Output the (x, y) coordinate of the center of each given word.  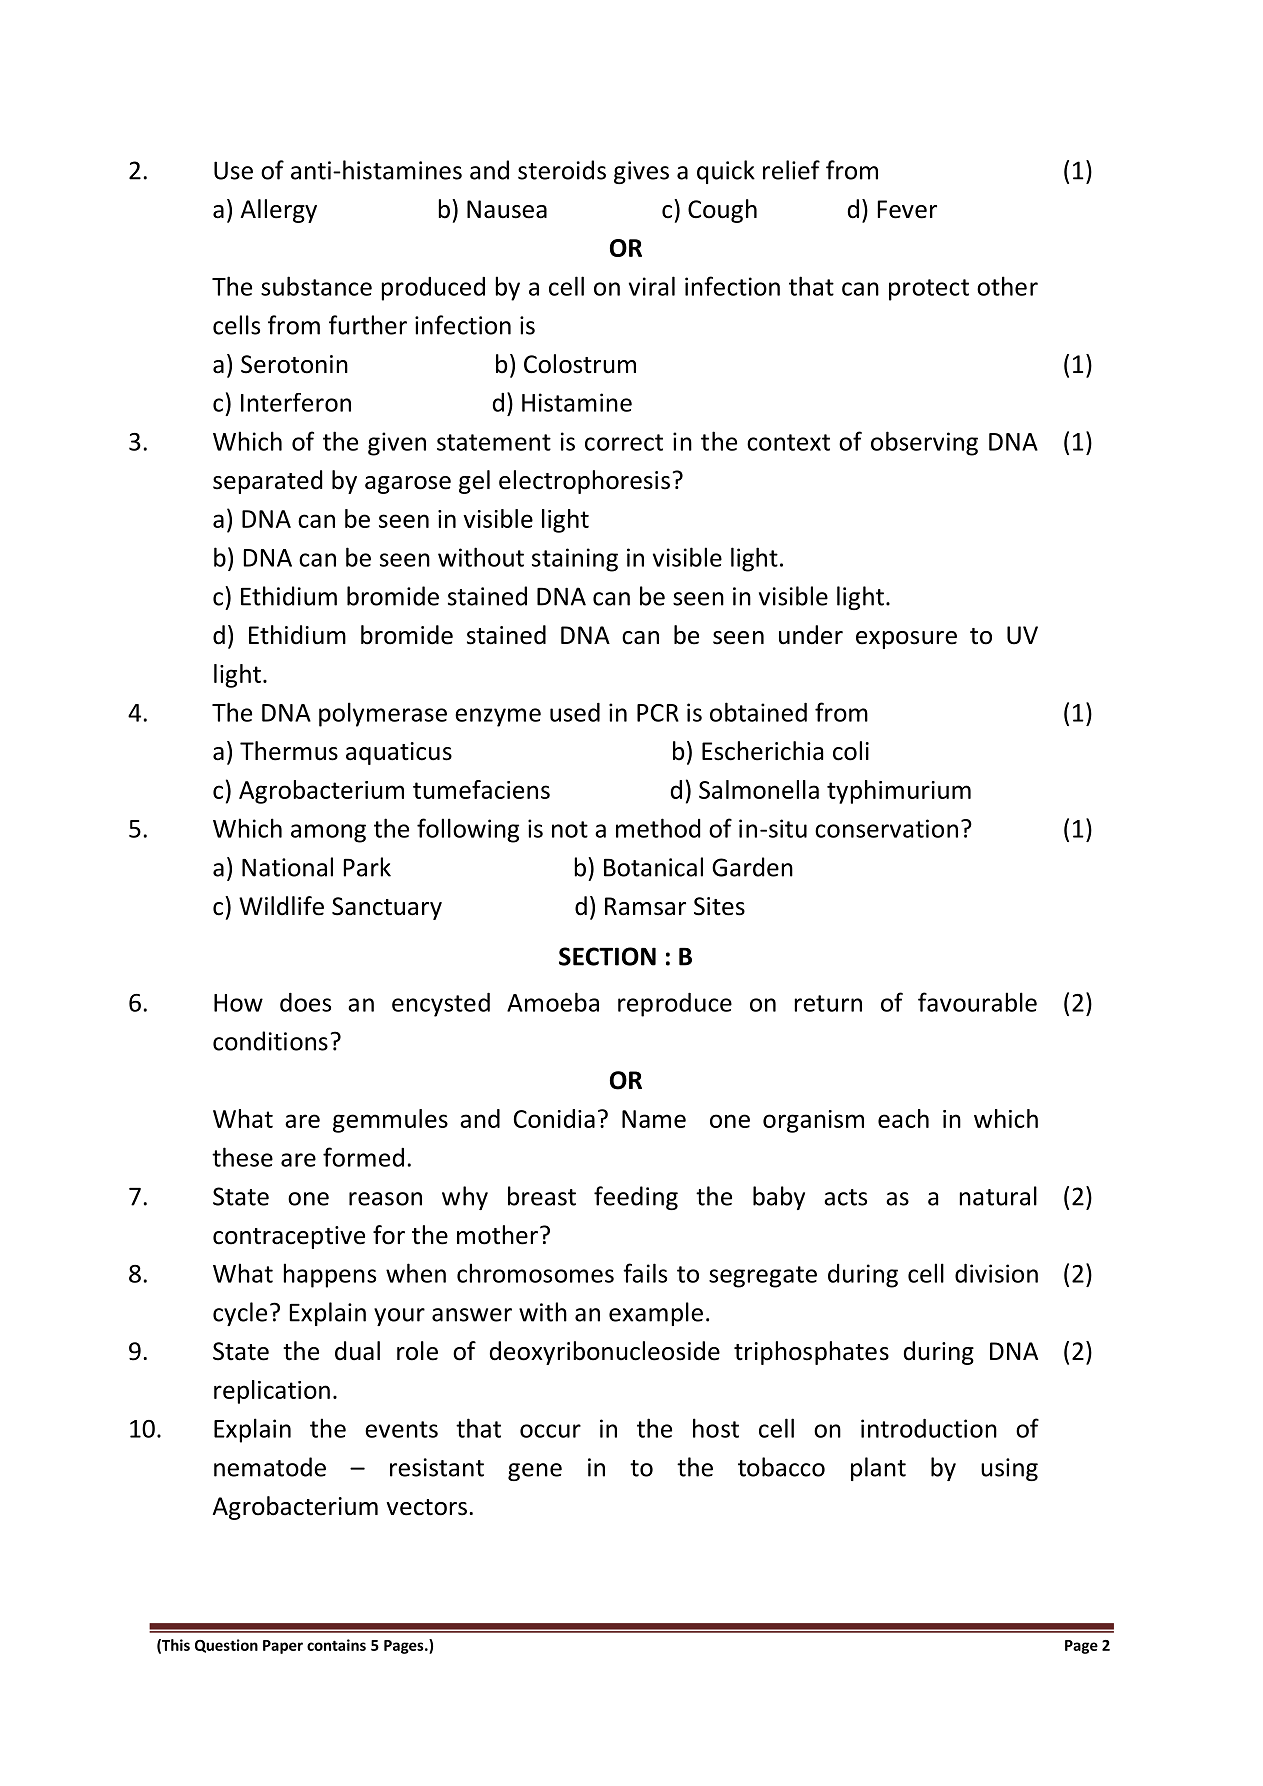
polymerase (383, 714)
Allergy (278, 211)
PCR (658, 713)
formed (363, 1157)
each (903, 1118)
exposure (906, 640)
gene (535, 1472)
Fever (907, 209)
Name (654, 1119)
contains (336, 1645)
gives (641, 172)
